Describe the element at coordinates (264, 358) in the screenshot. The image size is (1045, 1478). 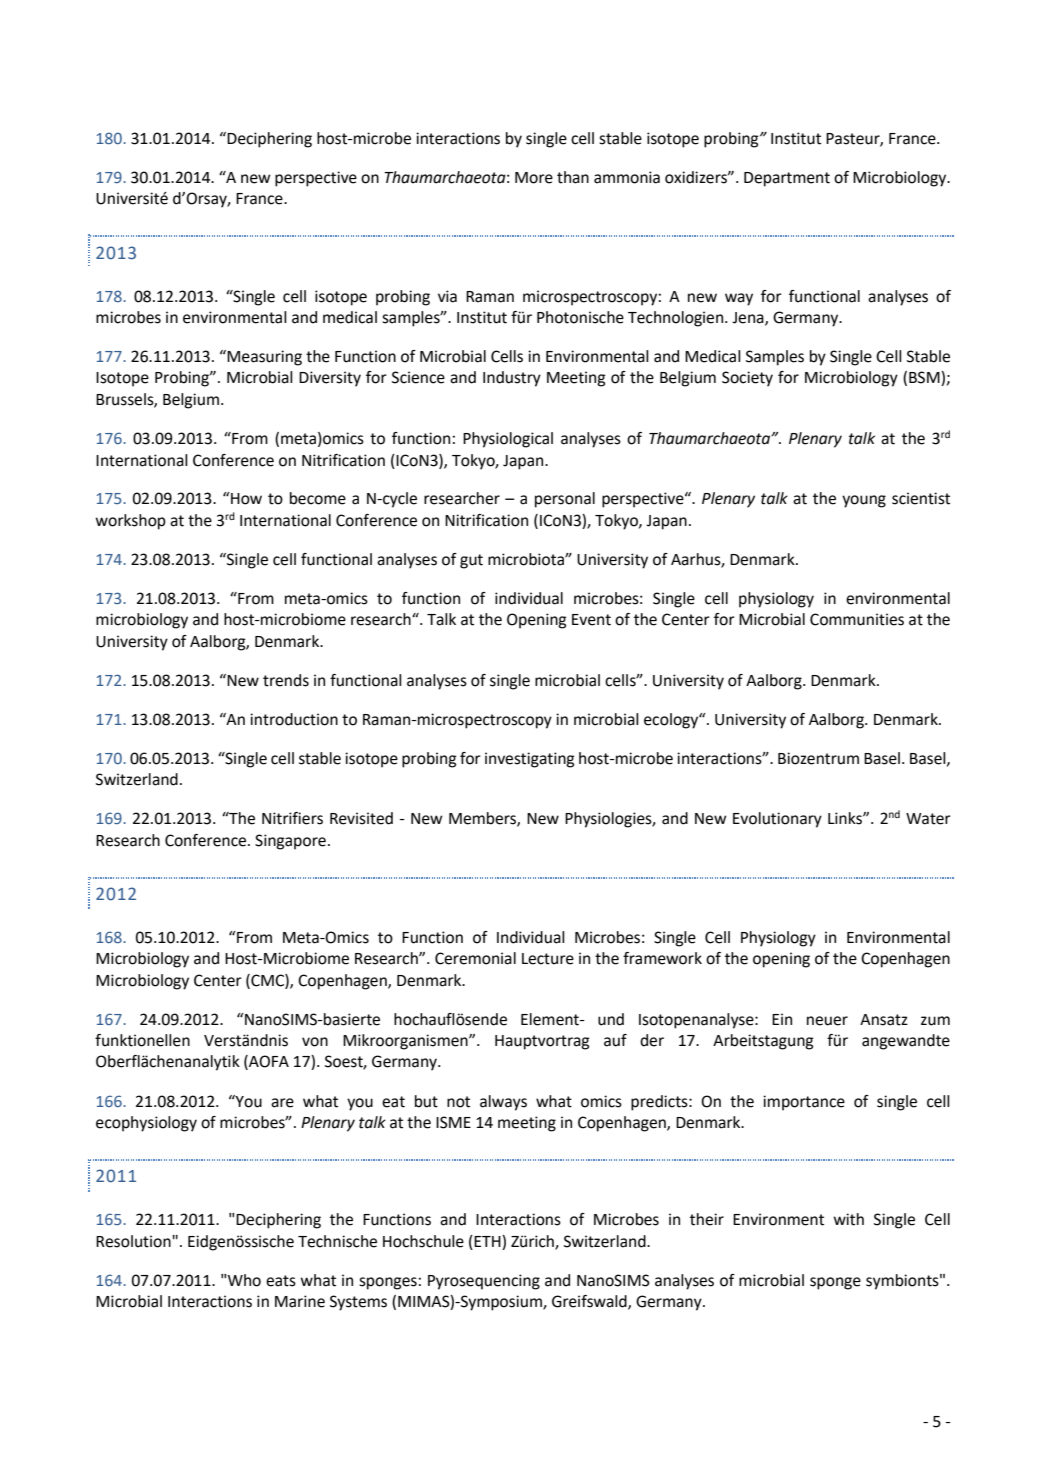
I see `Measuring` at that location.
